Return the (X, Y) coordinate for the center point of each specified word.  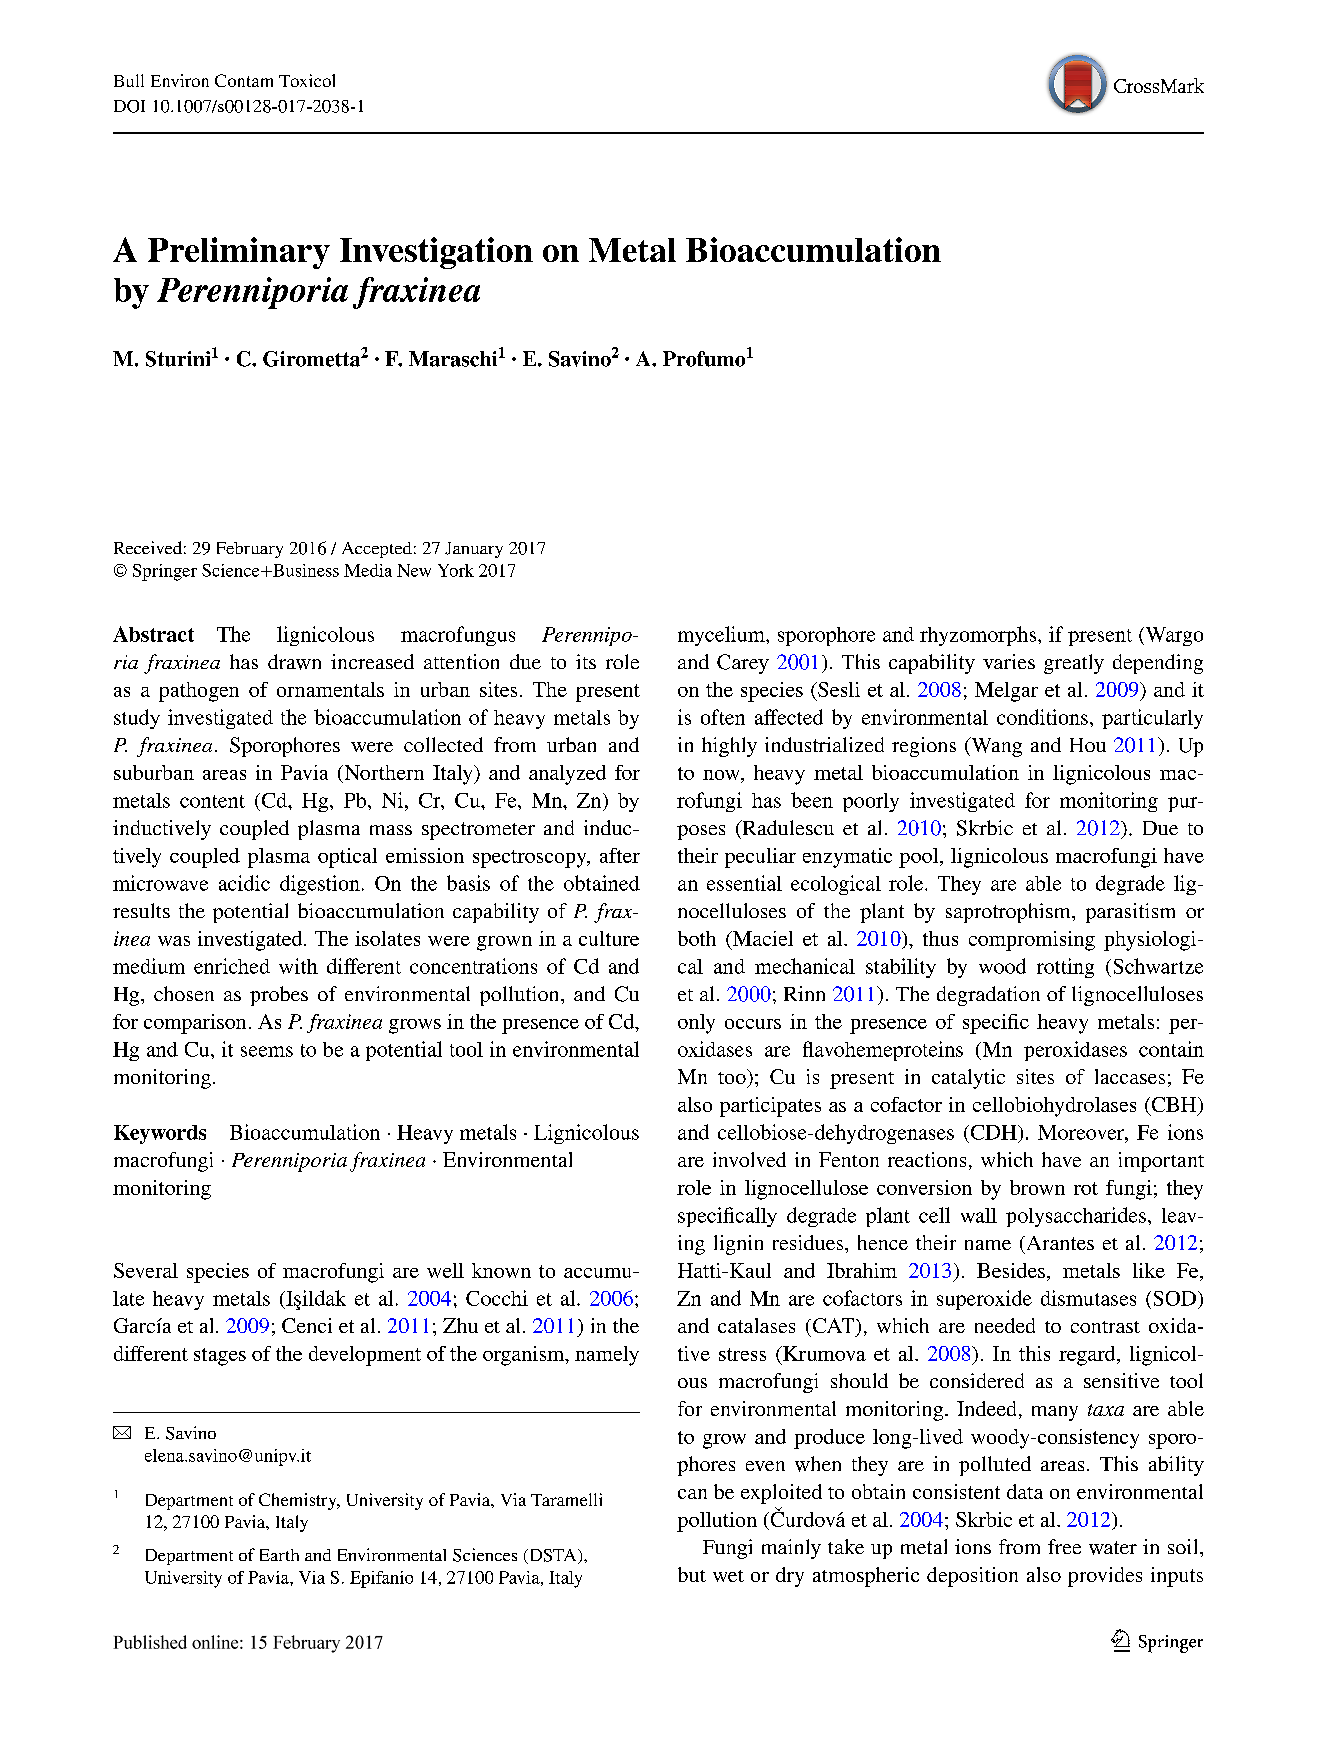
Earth (279, 1555)
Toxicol (307, 80)
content (212, 801)
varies (1009, 661)
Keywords (160, 1134)
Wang (995, 747)
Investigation (436, 253)
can (692, 1494)
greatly (1074, 664)
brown (1037, 1187)
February (250, 550)
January (474, 550)
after (620, 855)
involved (749, 1159)
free (1064, 1546)
